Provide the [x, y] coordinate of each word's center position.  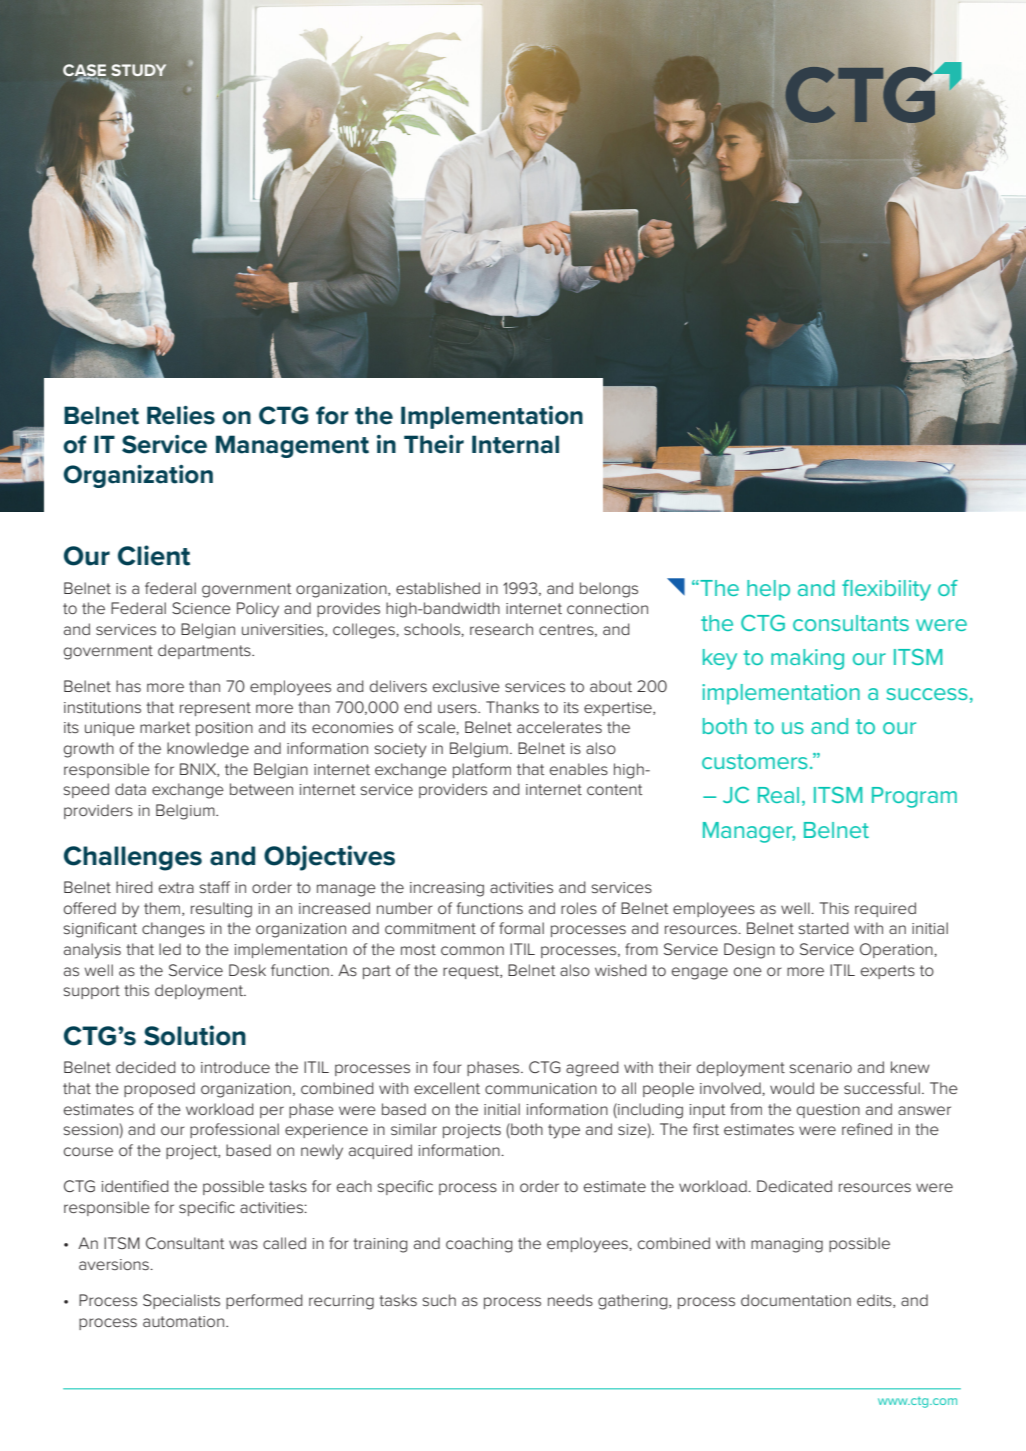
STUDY [138, 70]
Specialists [181, 1301]
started [824, 928]
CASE [84, 71]
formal [521, 928]
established [438, 588]
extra [176, 887]
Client [154, 555]
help [768, 590]
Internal [515, 444]
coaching [479, 1245]
